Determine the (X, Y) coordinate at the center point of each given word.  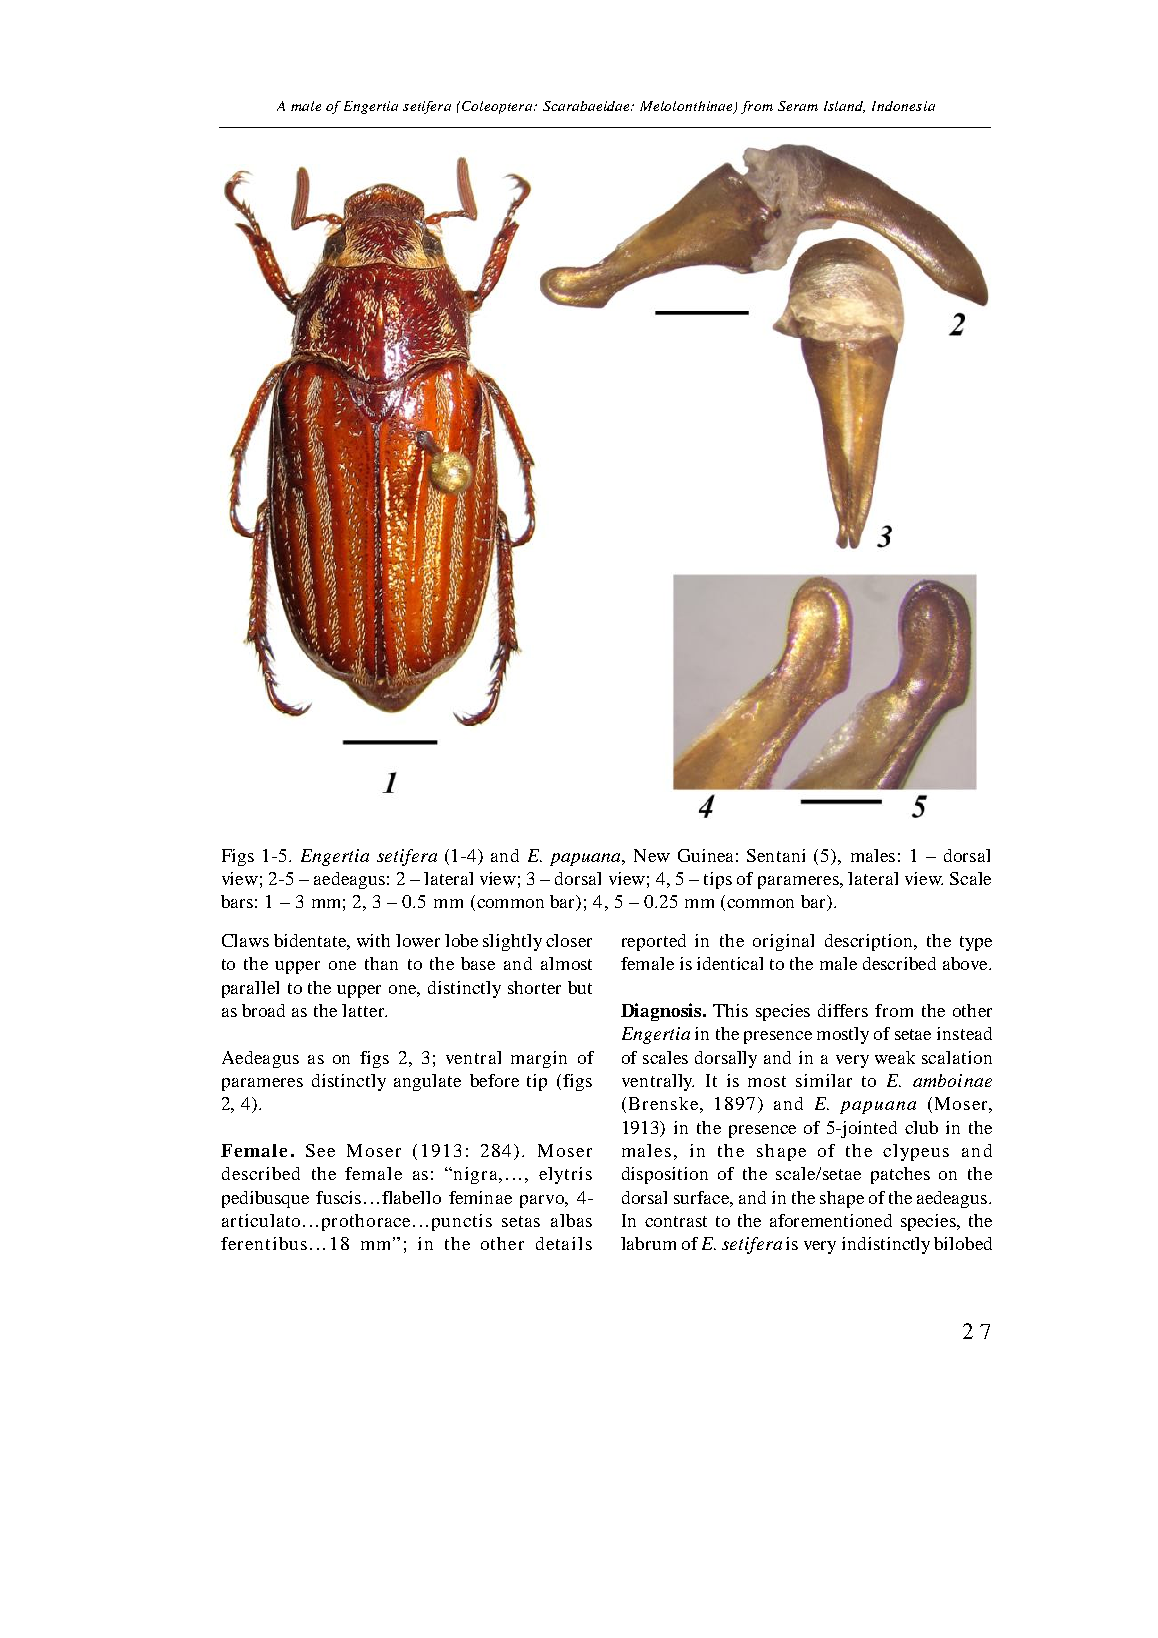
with (373, 940)
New (652, 855)
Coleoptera (498, 107)
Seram (798, 106)
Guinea (705, 855)
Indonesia (903, 106)
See (320, 1150)
